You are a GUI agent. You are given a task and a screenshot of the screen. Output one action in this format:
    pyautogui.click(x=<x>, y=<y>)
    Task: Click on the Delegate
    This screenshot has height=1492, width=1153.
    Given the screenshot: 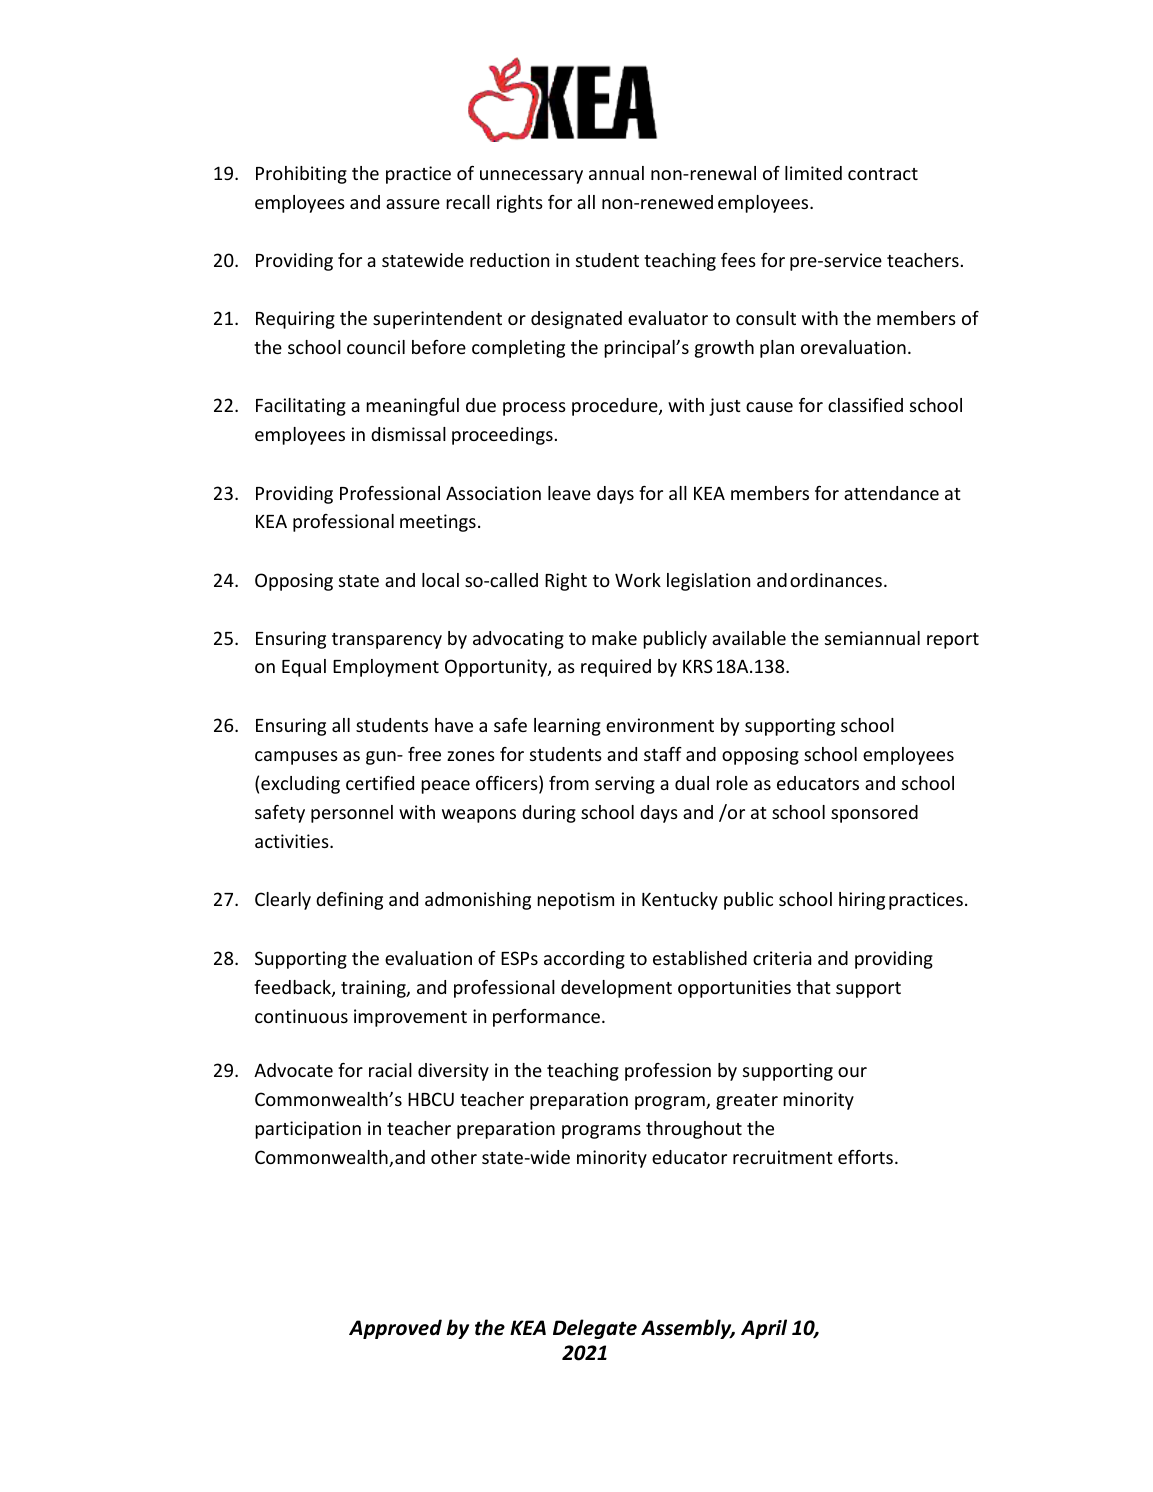 What is the action you would take?
    pyautogui.click(x=595, y=1329)
